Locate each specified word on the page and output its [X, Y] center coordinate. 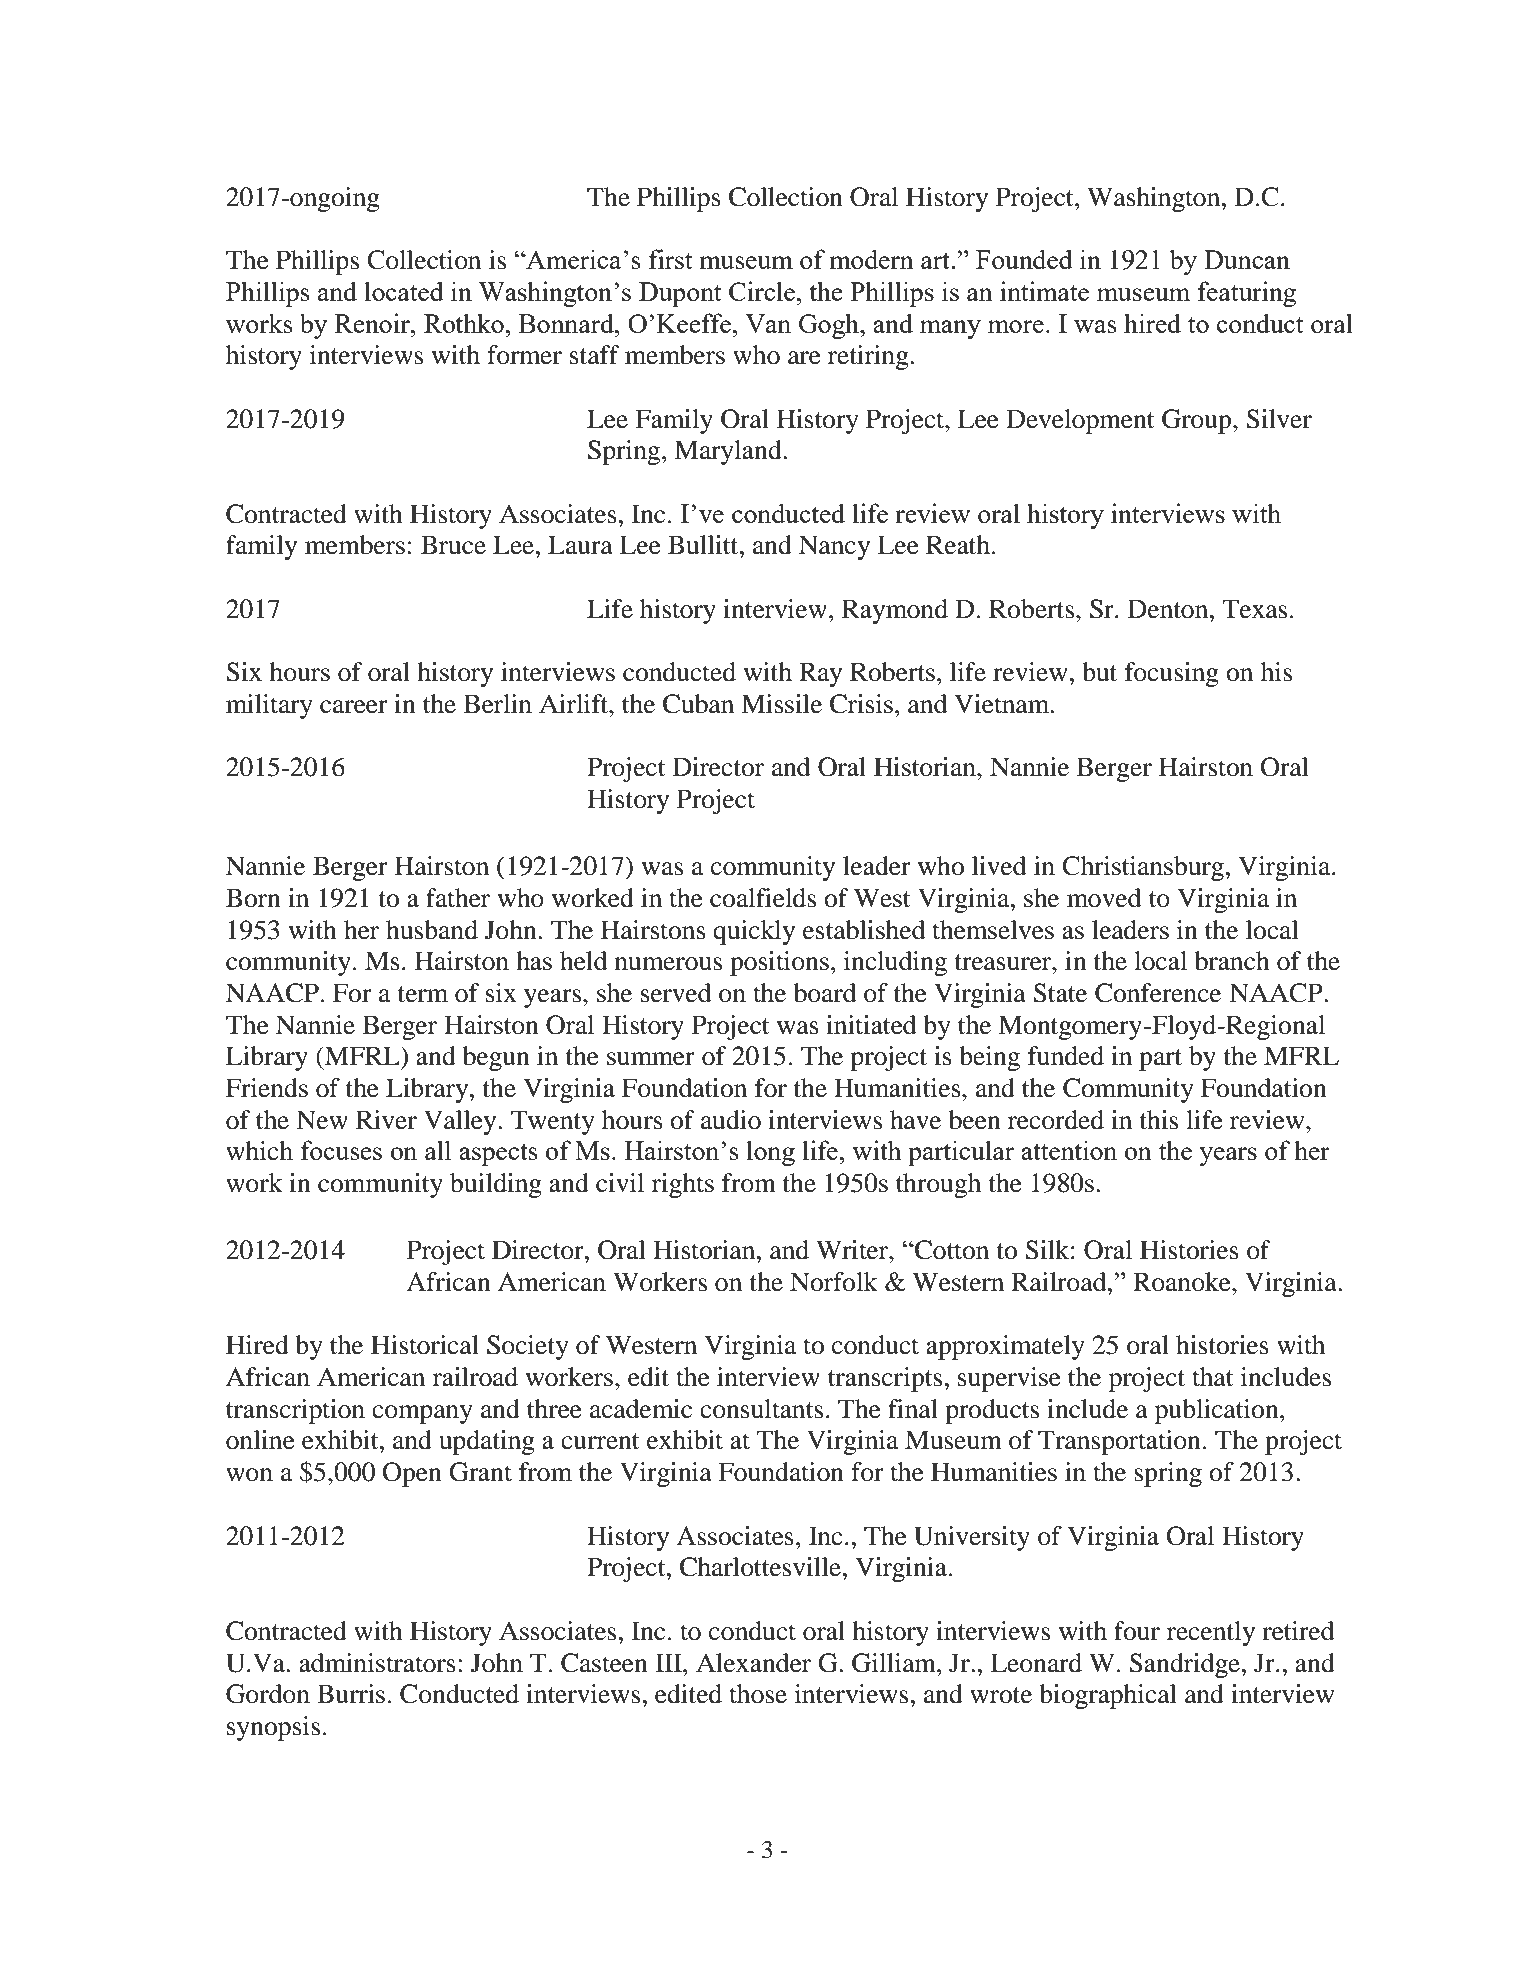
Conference [1158, 993]
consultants [761, 1409]
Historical [425, 1345]
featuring [1247, 294]
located [404, 291]
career [354, 707]
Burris [351, 1694]
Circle [763, 291]
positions [779, 963]
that [1213, 1377]
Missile [781, 704]
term [423, 994]
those [758, 1694]
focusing [1172, 674]
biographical [1108, 1696]
